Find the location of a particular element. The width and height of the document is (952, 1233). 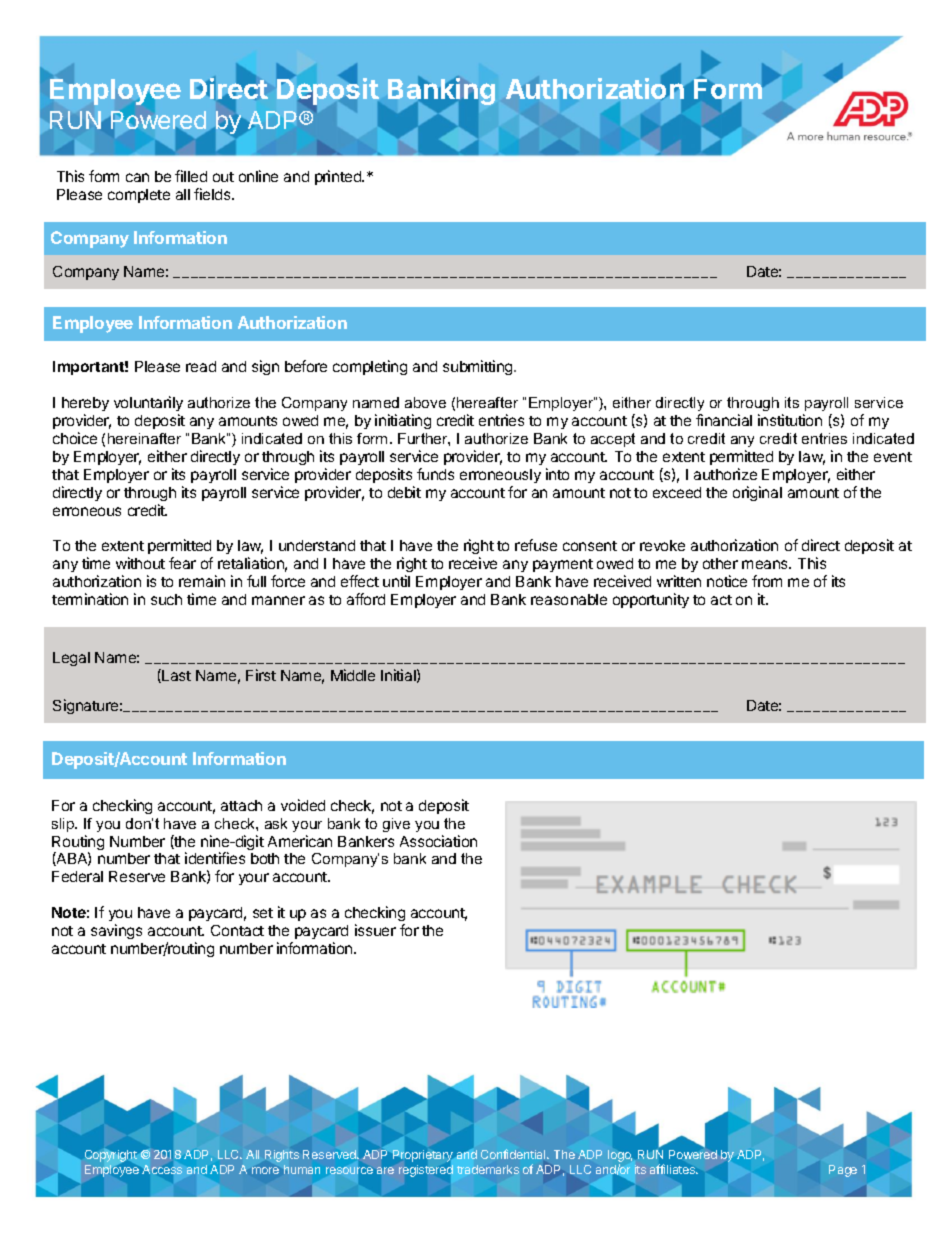

refuse is located at coordinates (536, 545).
